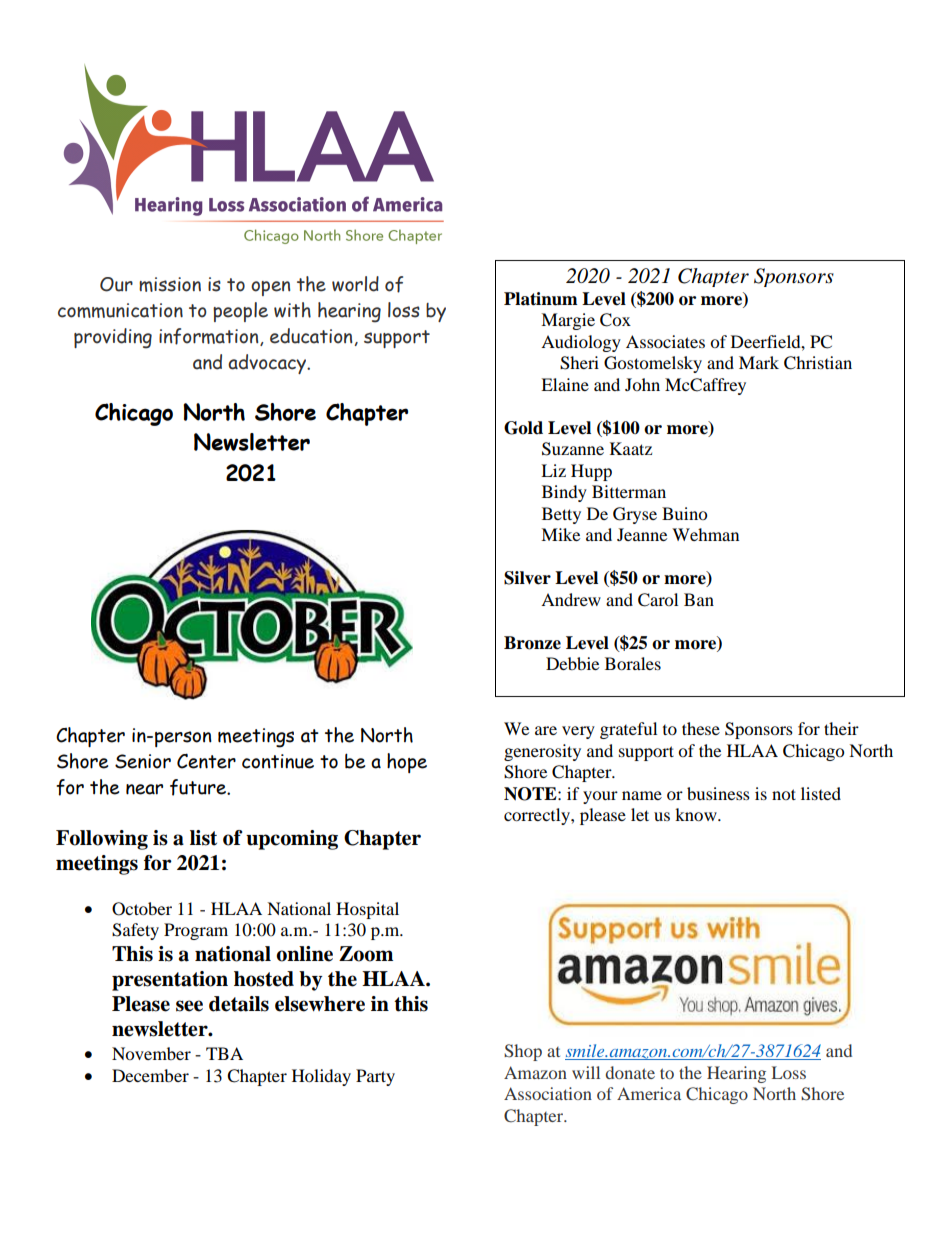  Describe the element at coordinates (199, 787) in the screenshot. I see `future` at that location.
